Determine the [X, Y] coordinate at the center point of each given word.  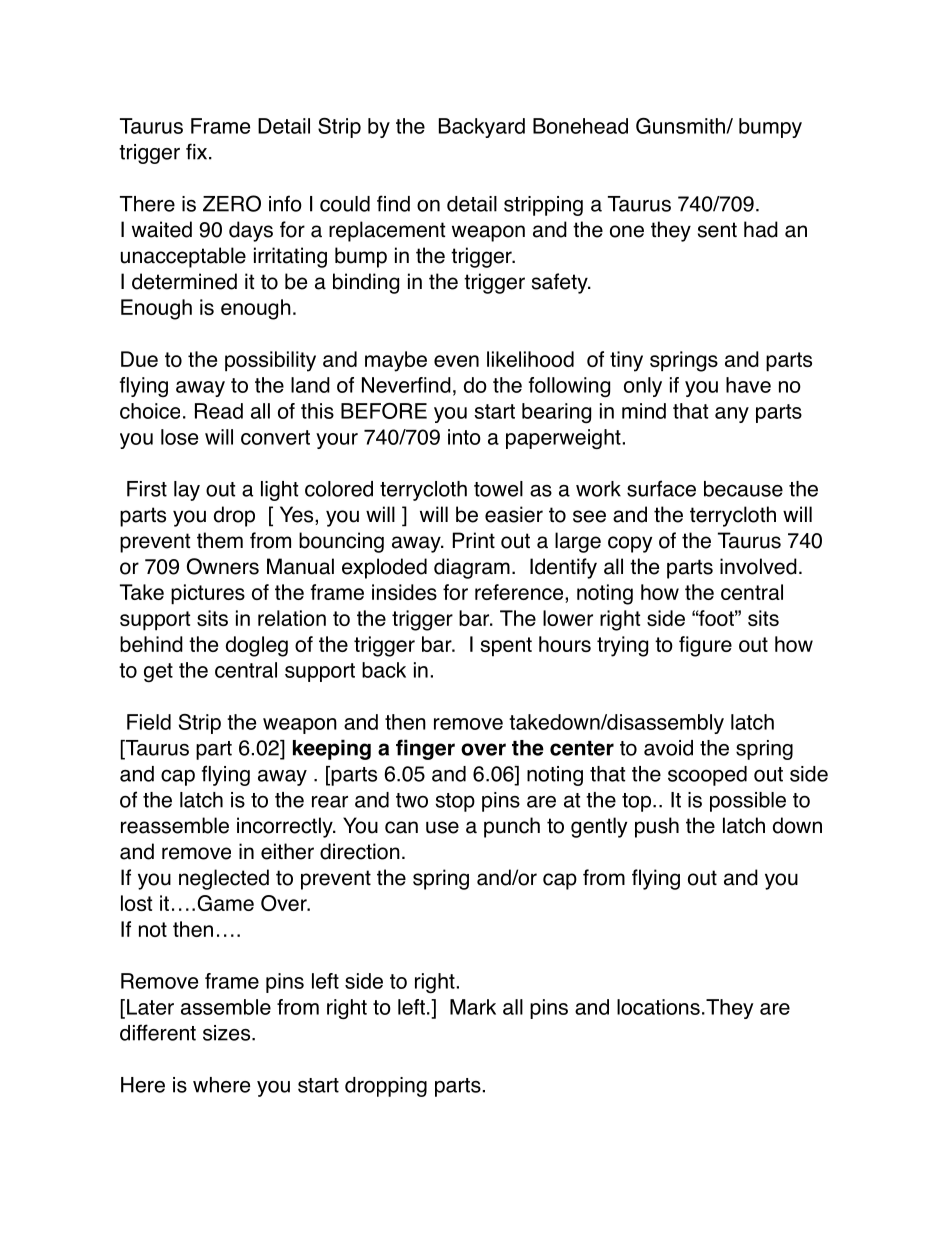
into [464, 437]
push [657, 827]
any [732, 415]
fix [196, 151]
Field [149, 722]
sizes [226, 1033]
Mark [473, 1007]
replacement [387, 231]
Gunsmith [681, 126]
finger [425, 749]
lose [179, 437]
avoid [668, 748]
